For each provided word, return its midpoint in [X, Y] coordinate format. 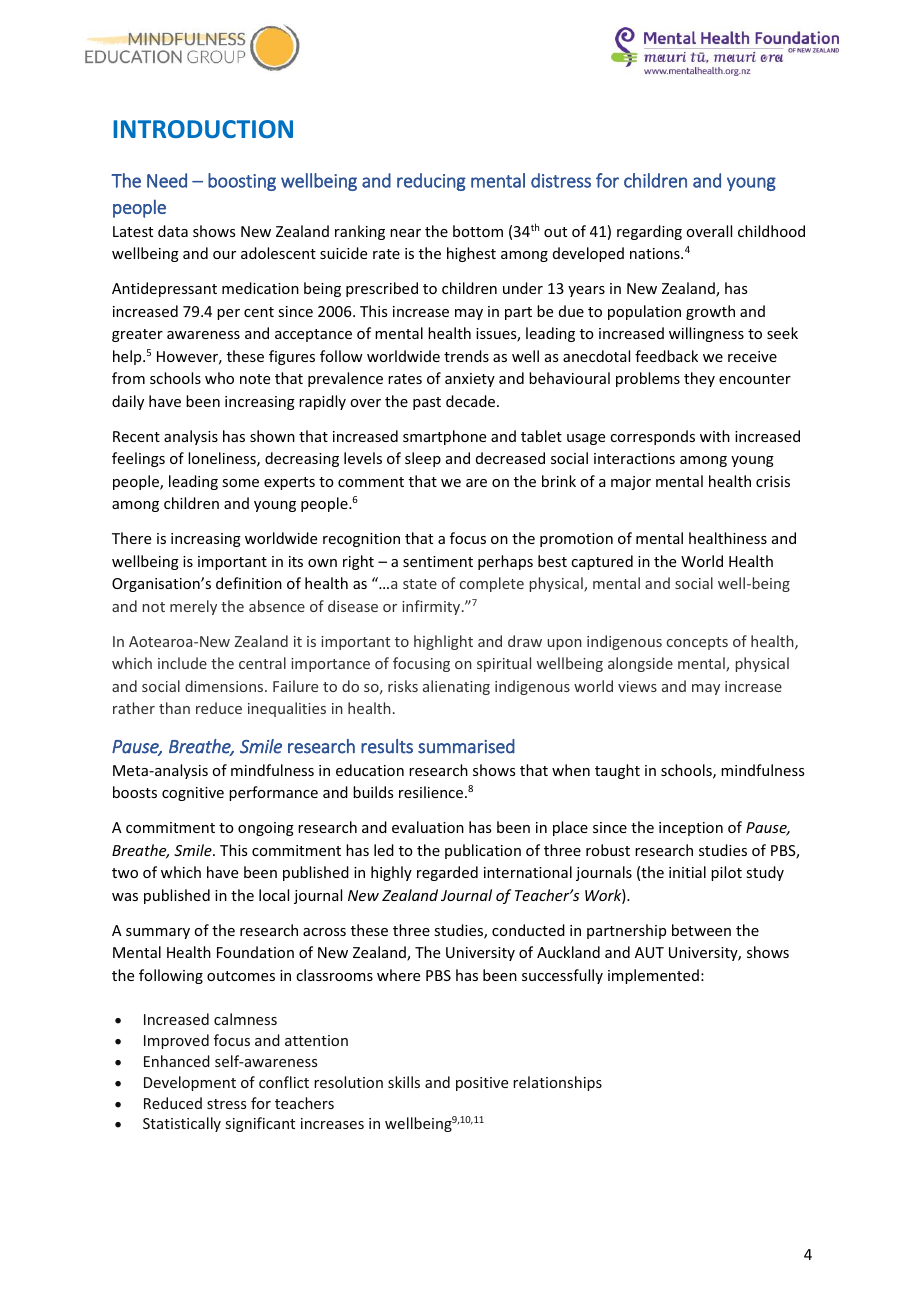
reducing [431, 182]
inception [691, 829]
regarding [649, 232]
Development [190, 1083]
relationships [557, 1083]
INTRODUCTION [203, 129]
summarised [466, 746]
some [240, 483]
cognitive [193, 794]
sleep [423, 459]
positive [482, 1084]
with [715, 436]
